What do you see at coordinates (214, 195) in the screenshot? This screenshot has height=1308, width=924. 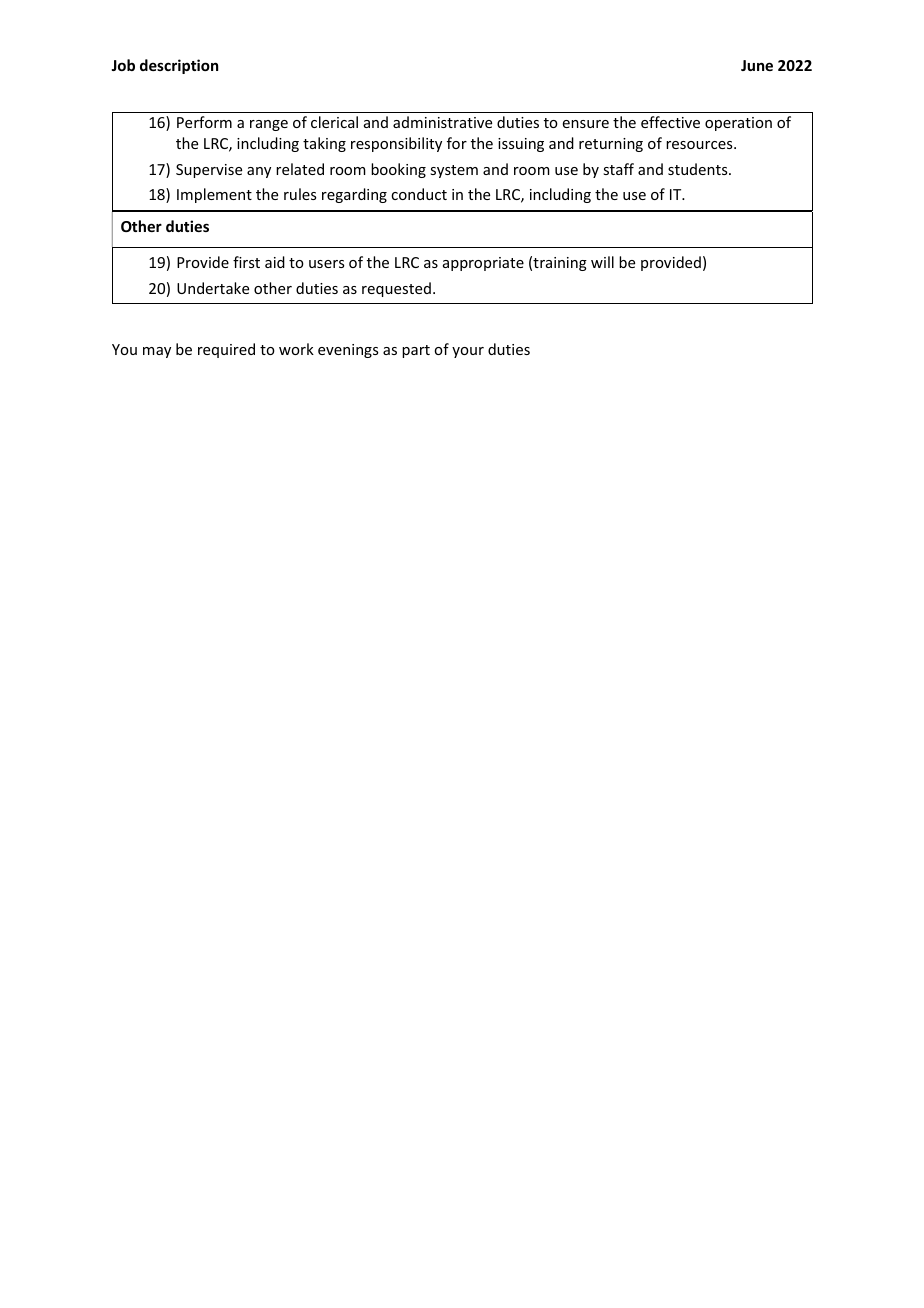 I see `Implement` at bounding box center [214, 195].
